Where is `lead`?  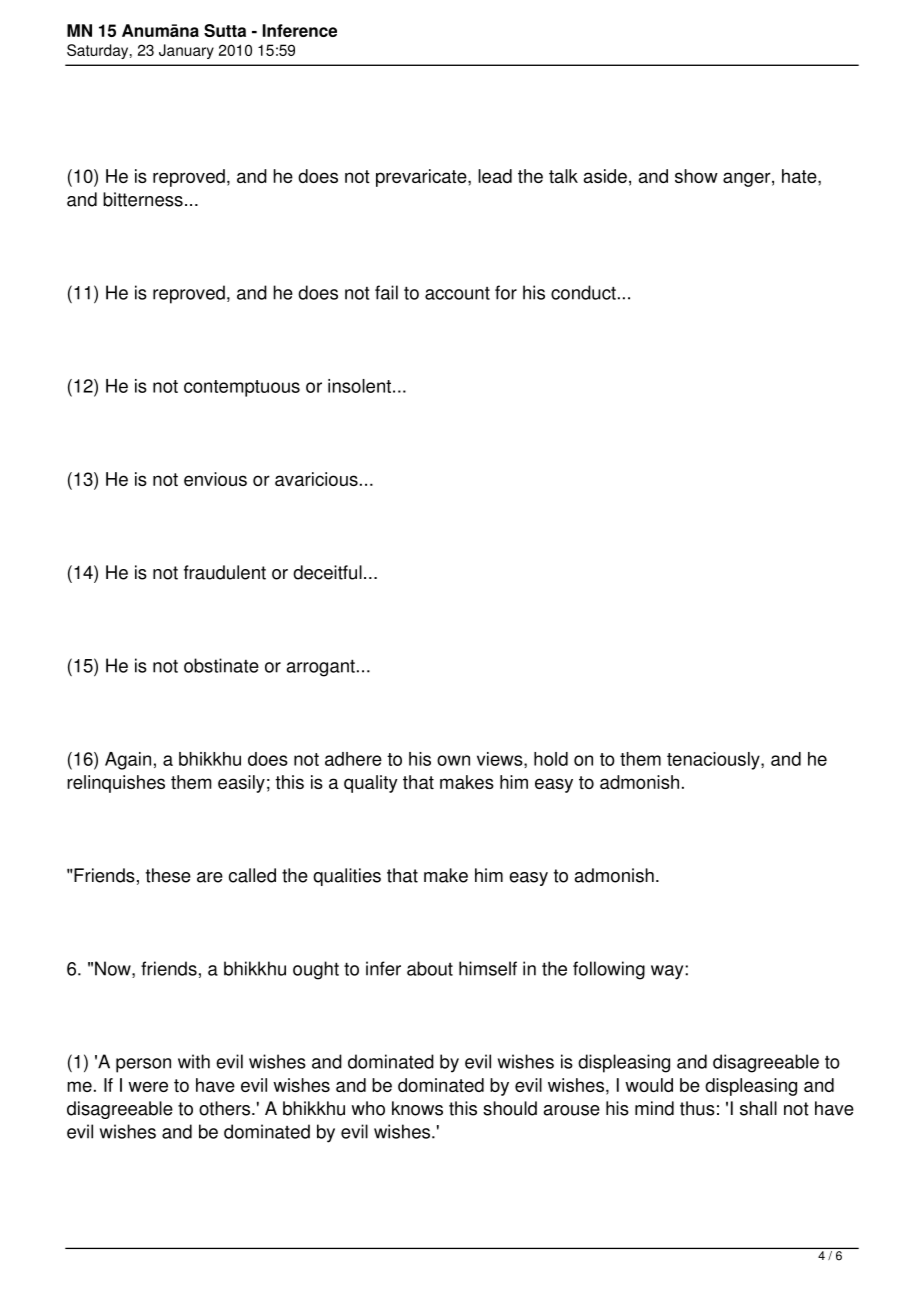 lead is located at coordinates (495, 176).
